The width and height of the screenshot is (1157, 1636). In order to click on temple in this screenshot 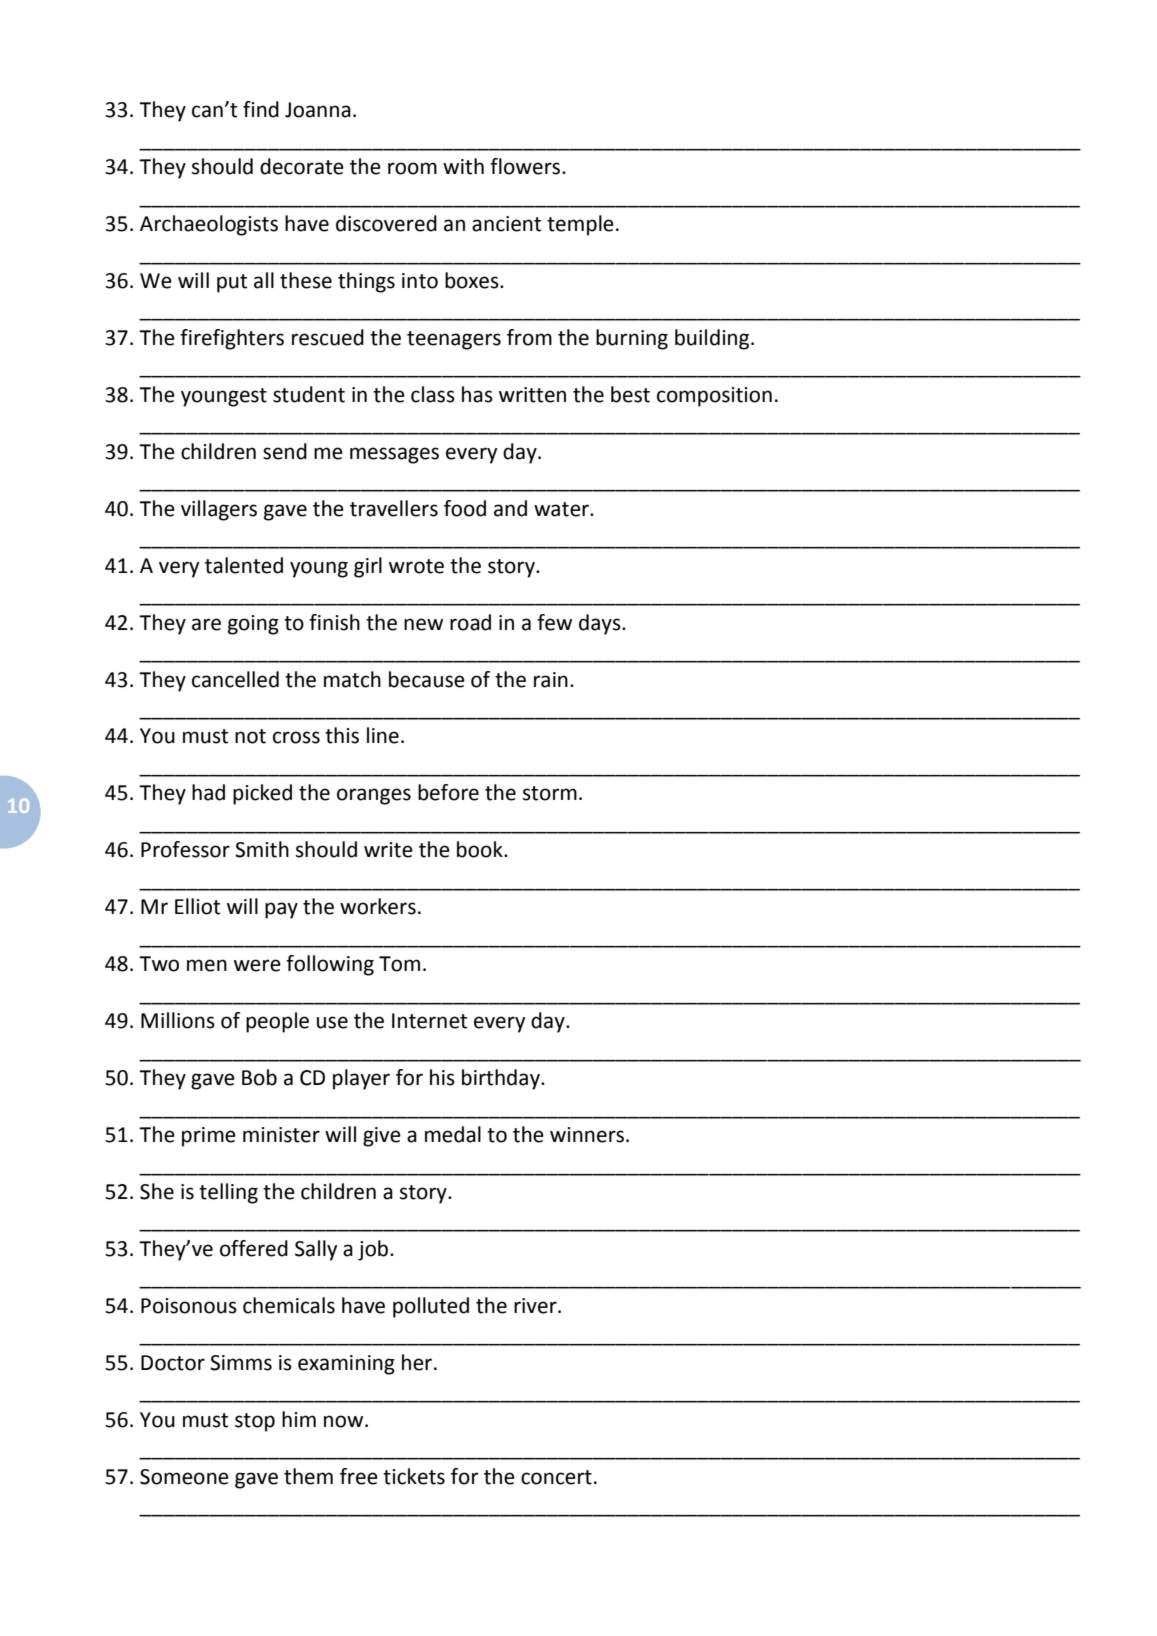, I will do `click(580, 225)`.
